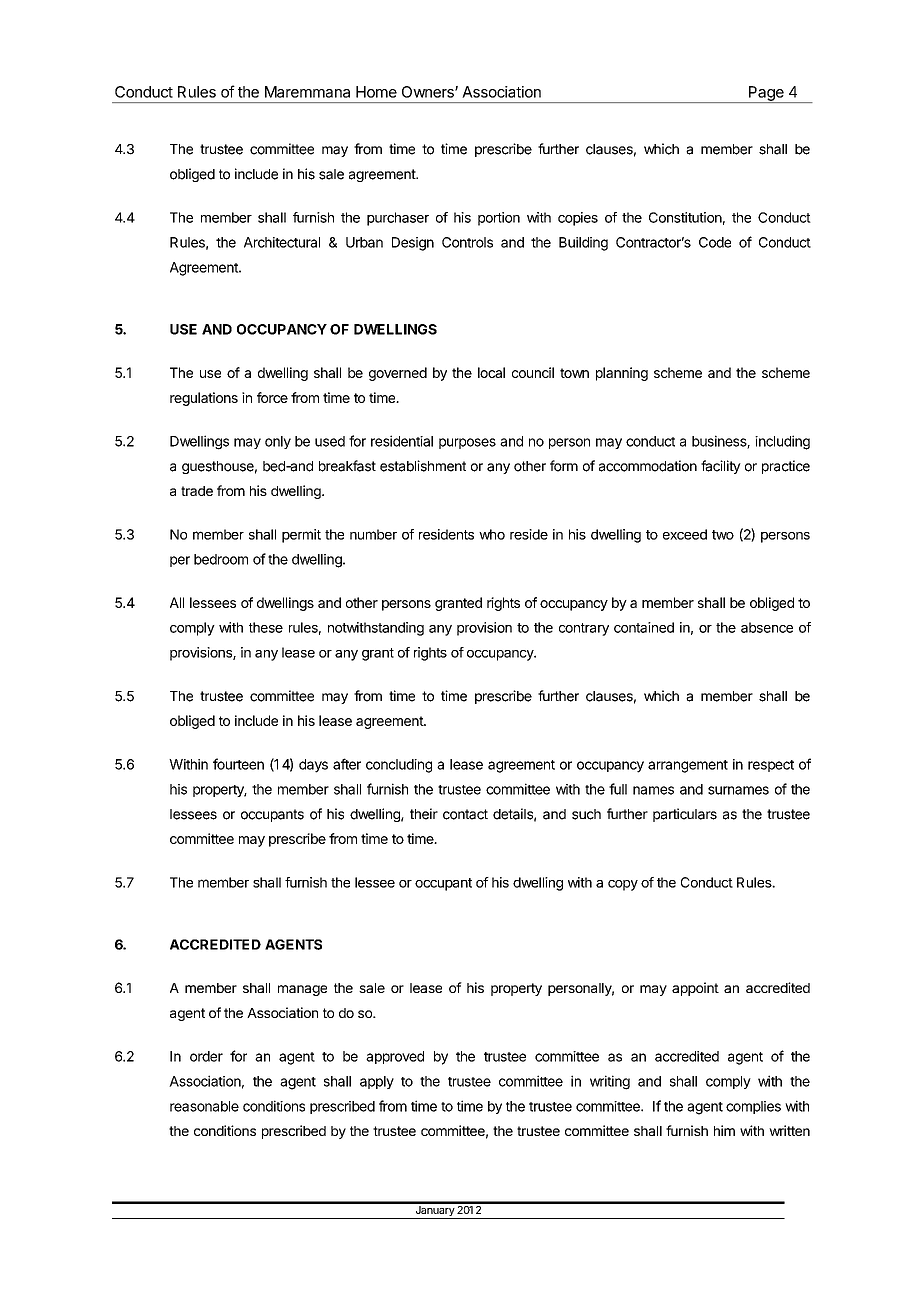 The height and width of the screenshot is (1308, 924). What do you see at coordinates (204, 1106) in the screenshot?
I see `reasonable` at bounding box center [204, 1106].
